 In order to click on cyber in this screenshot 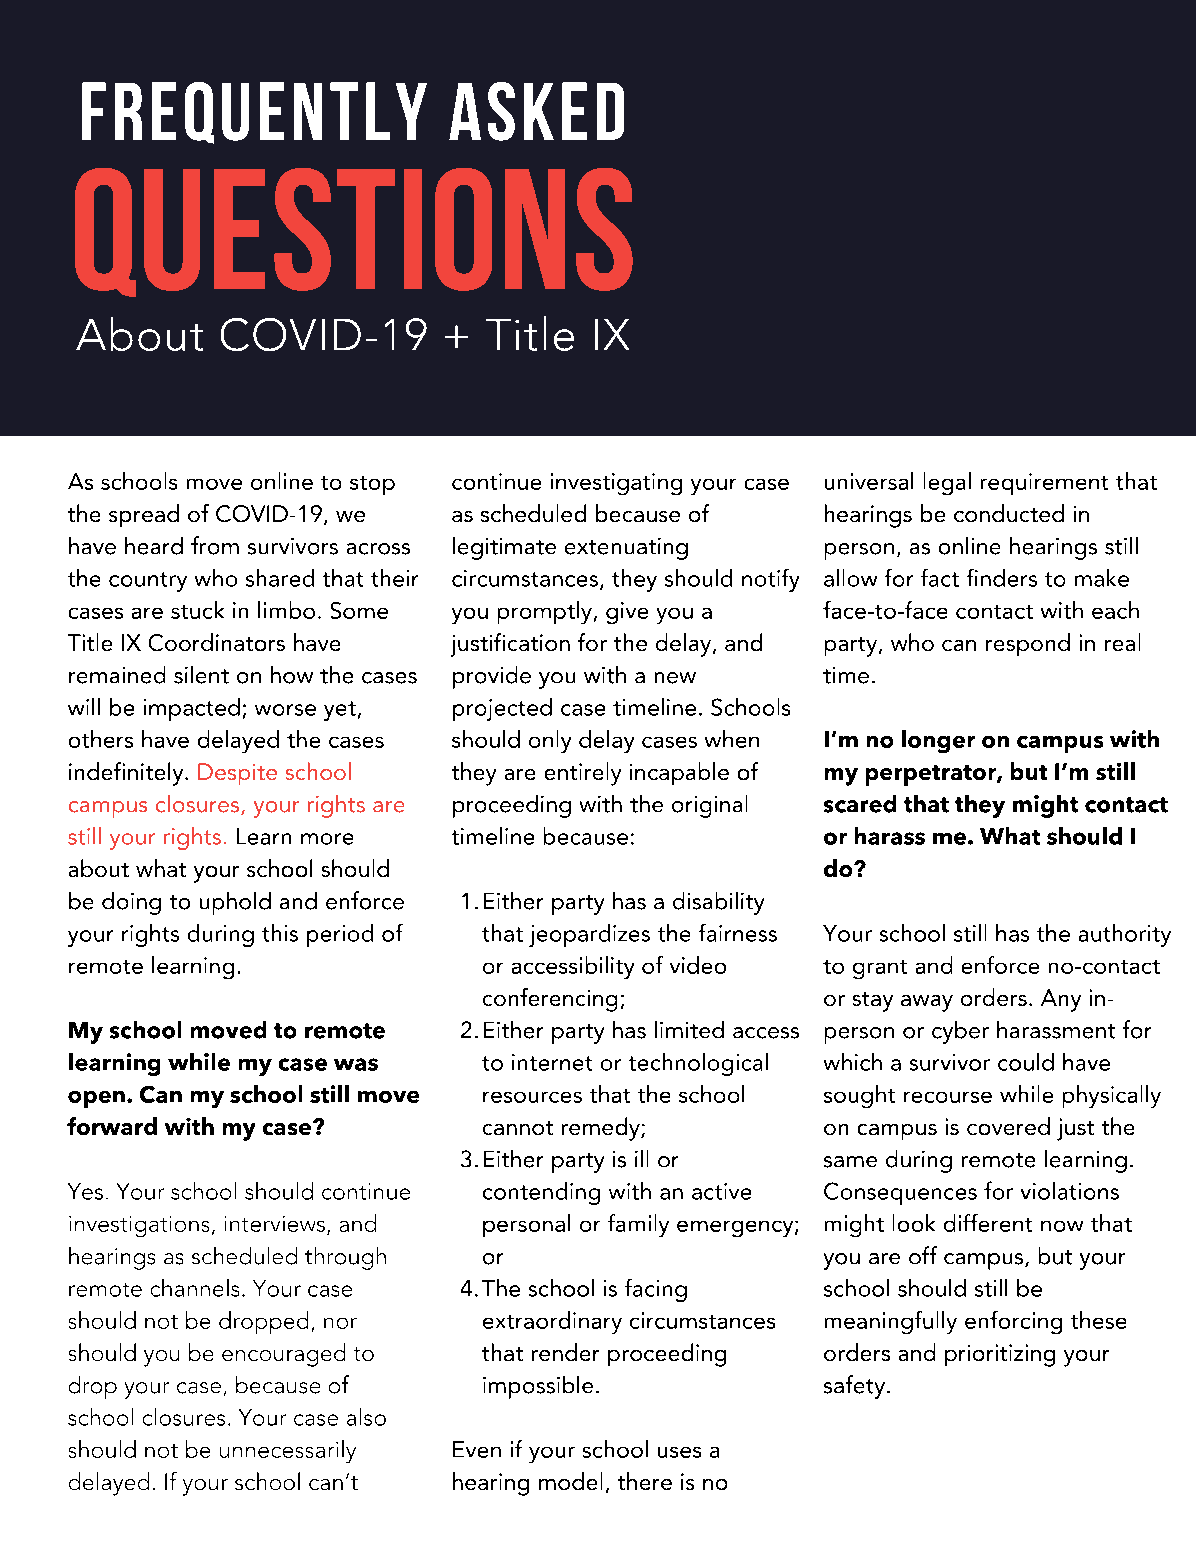, I will do `click(960, 1032)`.
